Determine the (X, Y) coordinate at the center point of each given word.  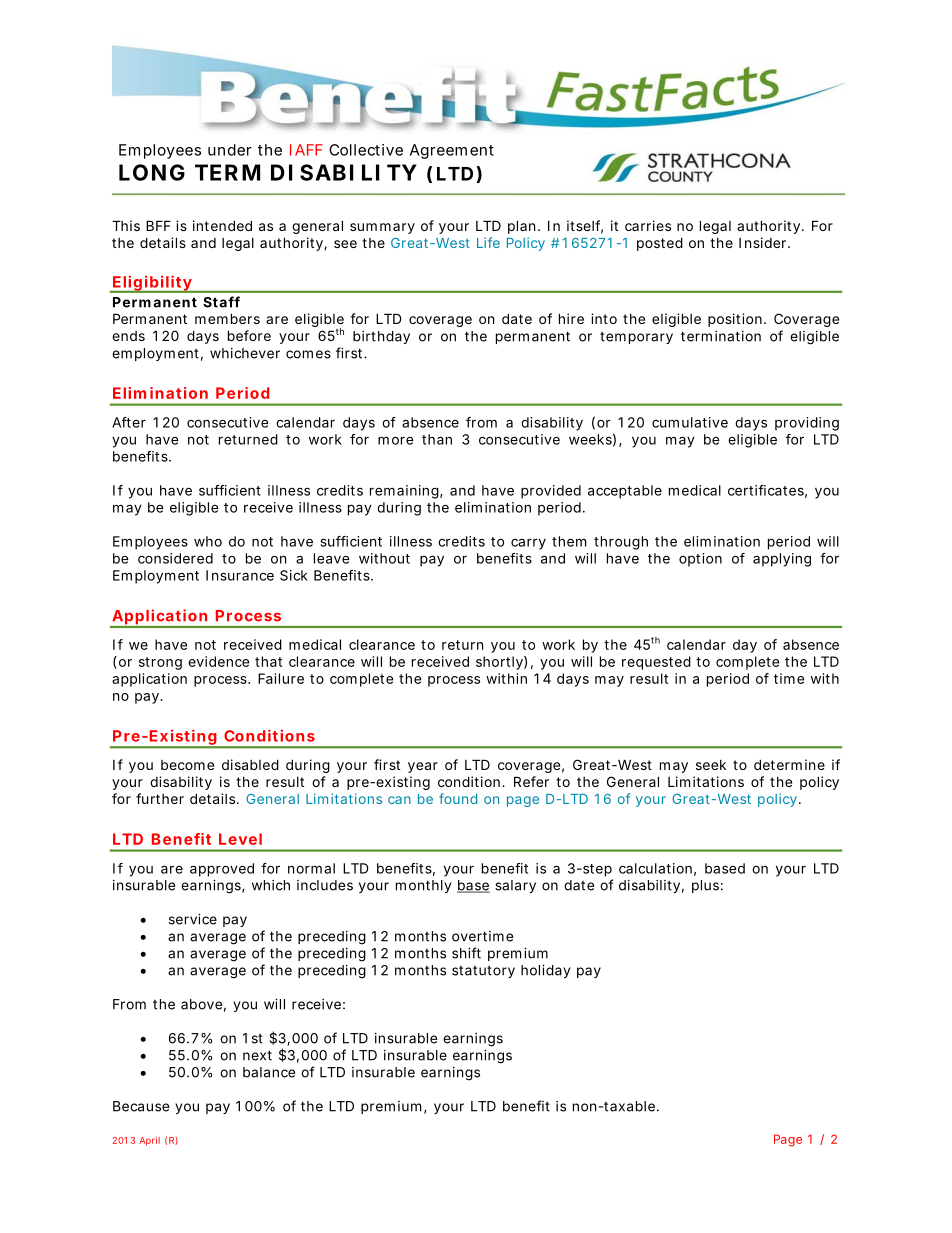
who (208, 541)
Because (141, 1106)
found (458, 798)
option (700, 560)
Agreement (452, 151)
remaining (404, 492)
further (160, 798)
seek (711, 765)
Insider (764, 242)
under (230, 150)
